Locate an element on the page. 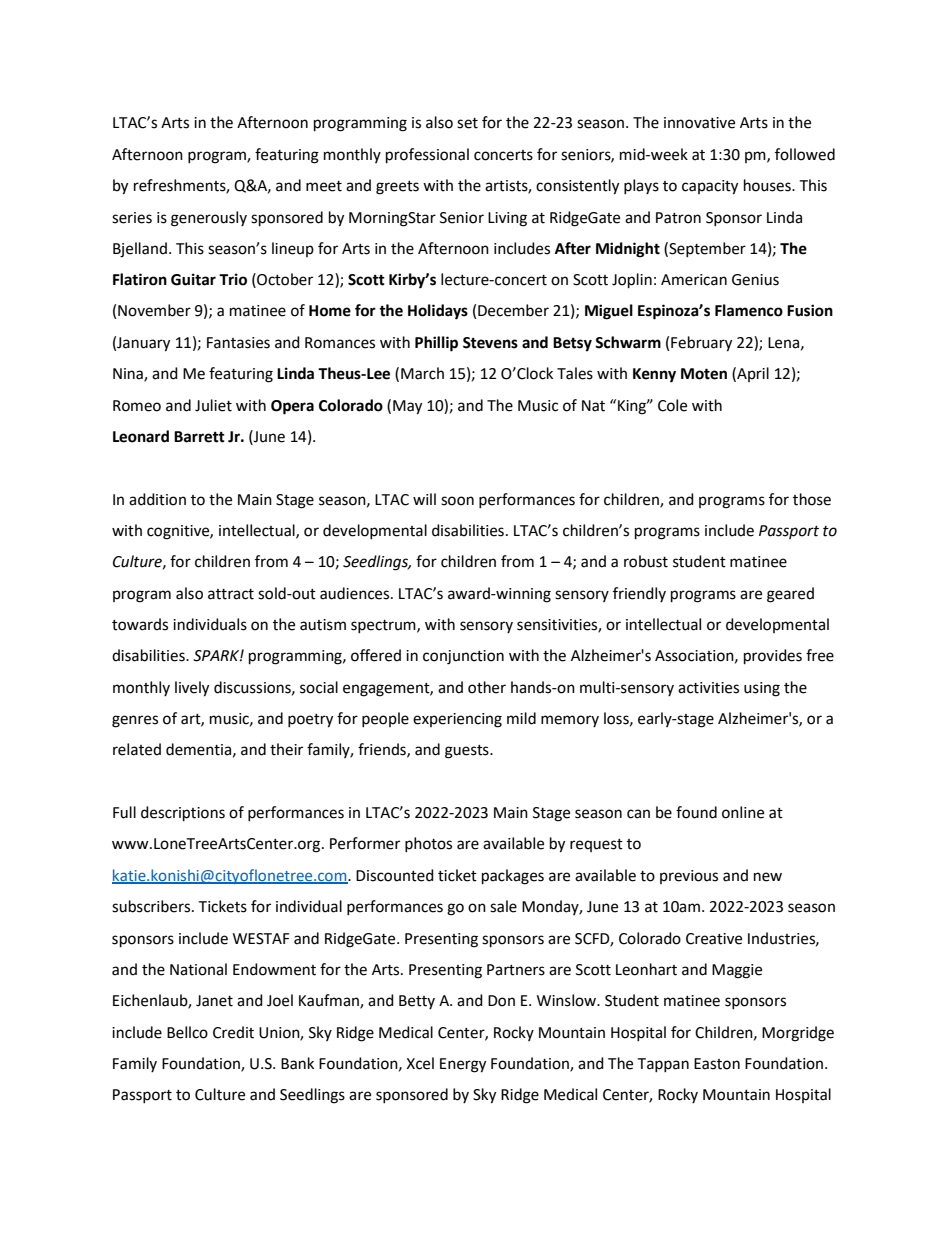  related is located at coordinates (137, 749).
